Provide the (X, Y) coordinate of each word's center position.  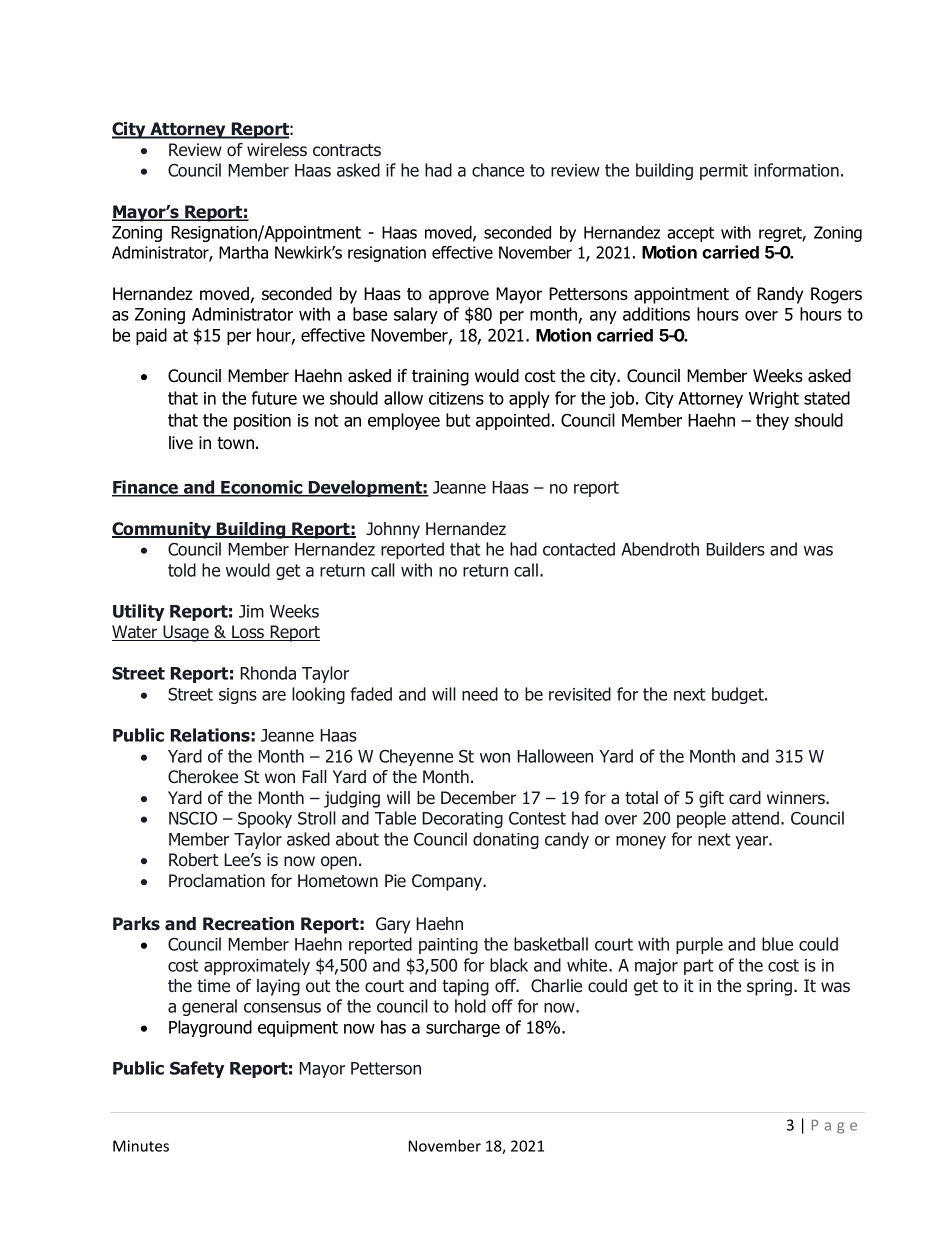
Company (448, 882)
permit (724, 172)
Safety (197, 1069)
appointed (513, 421)
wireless (277, 149)
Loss (248, 633)
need (480, 694)
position (262, 422)
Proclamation (217, 881)
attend (755, 818)
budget (739, 695)
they (772, 421)
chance (498, 170)
